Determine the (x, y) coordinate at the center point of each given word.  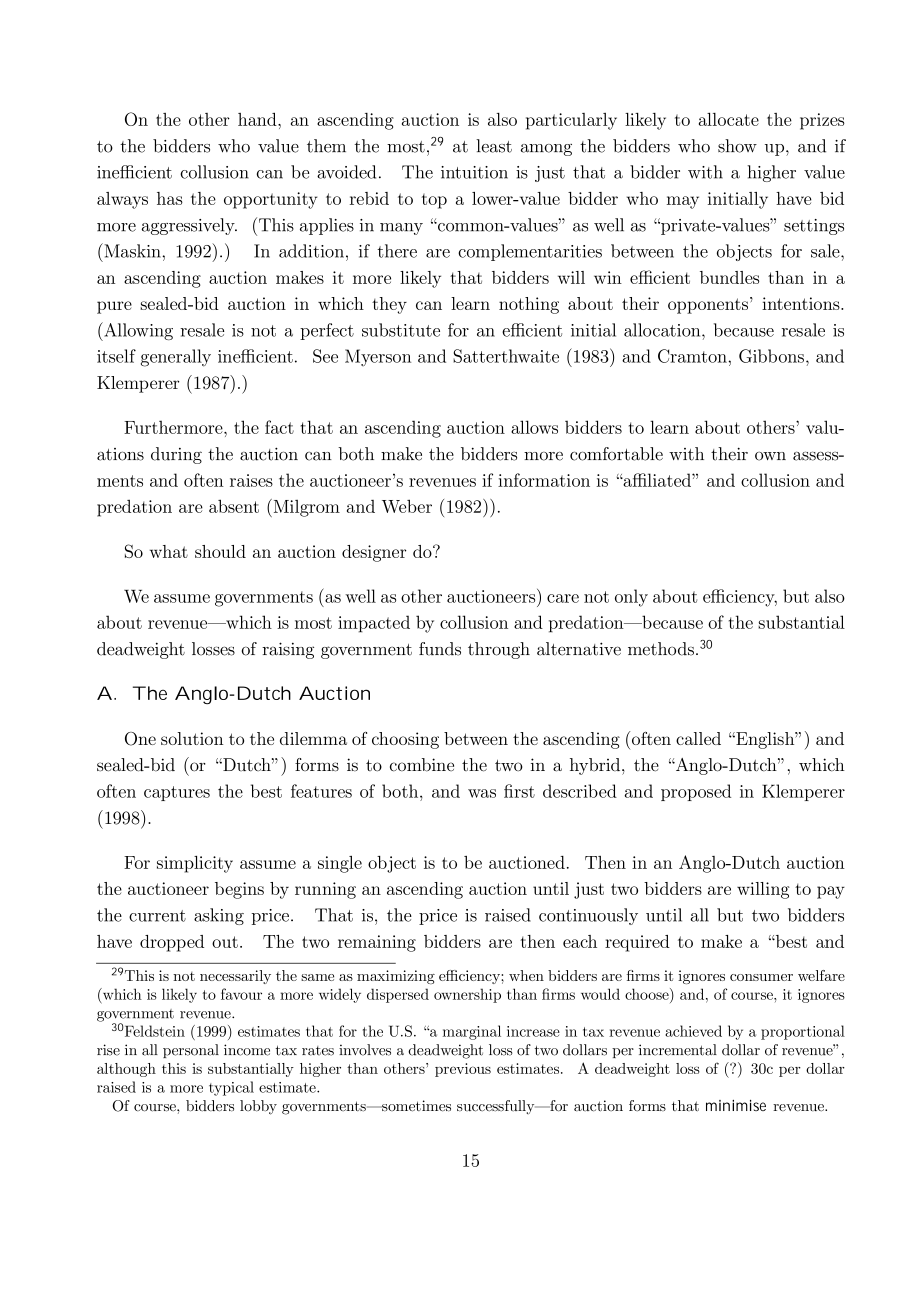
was (482, 793)
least (494, 146)
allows (534, 427)
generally (176, 358)
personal (191, 1051)
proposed (696, 792)
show (737, 146)
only (631, 598)
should (220, 551)
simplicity (195, 864)
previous (463, 1070)
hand (258, 119)
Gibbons (771, 356)
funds (440, 649)
